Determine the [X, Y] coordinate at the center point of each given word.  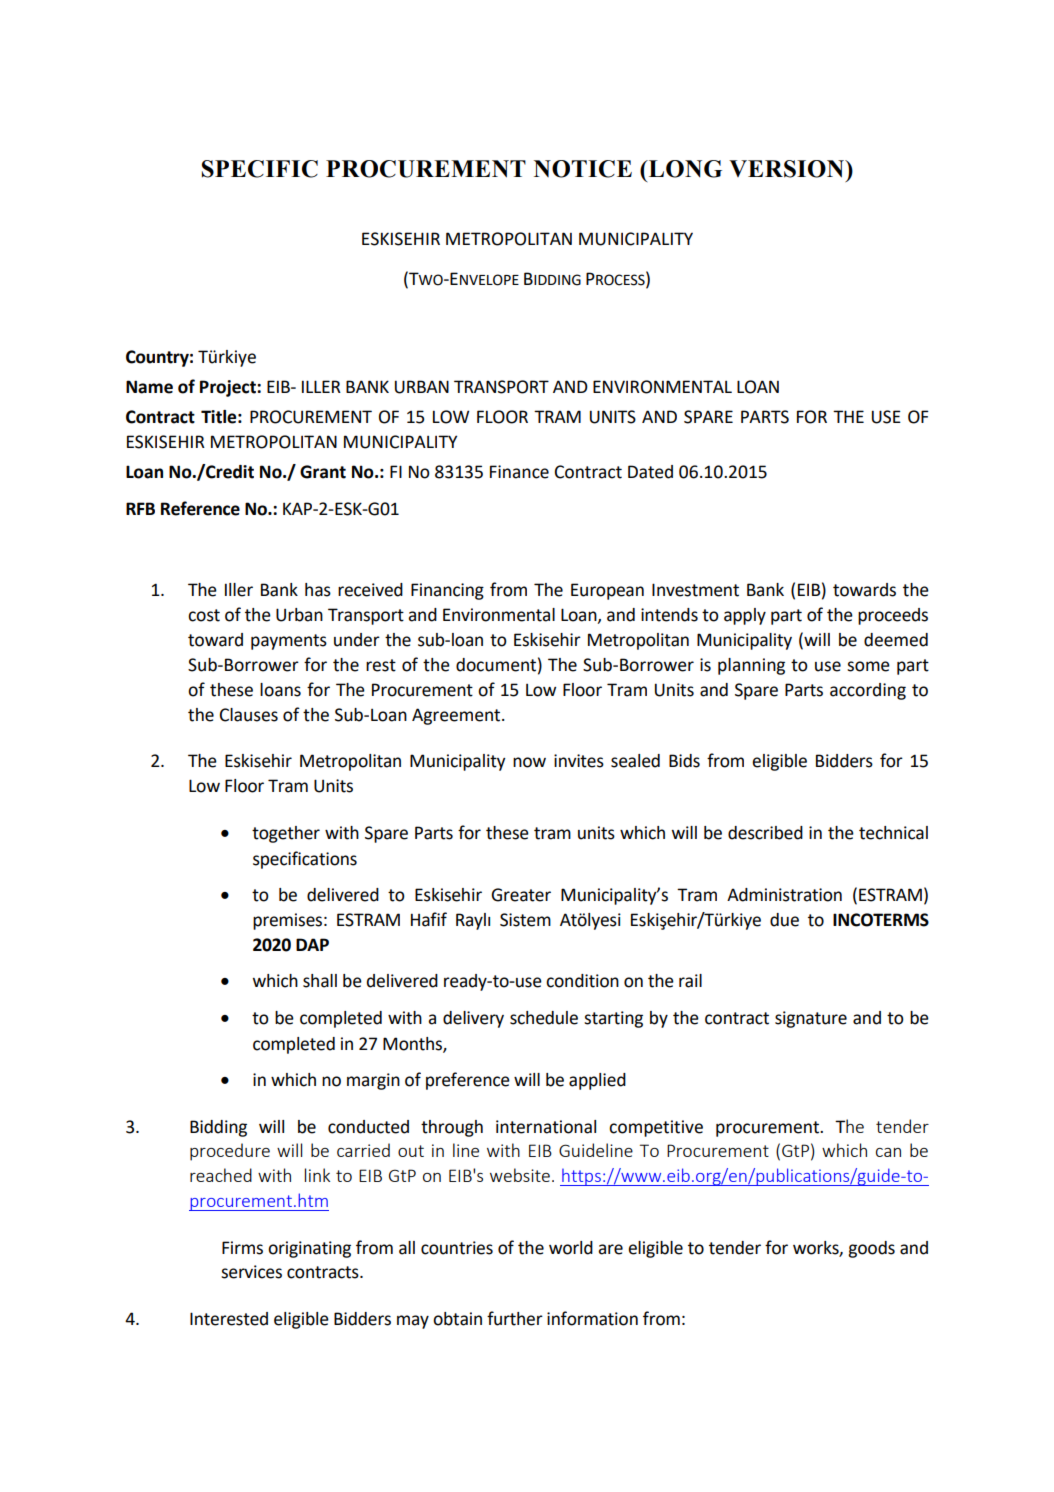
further [515, 1318]
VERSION [788, 169]
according [868, 691]
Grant [323, 472]
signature [811, 1019]
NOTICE [583, 169]
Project [229, 388]
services [251, 1272]
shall [320, 981]
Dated [650, 472]
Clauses [249, 715]
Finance [519, 472]
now [529, 762]
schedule [544, 1018]
